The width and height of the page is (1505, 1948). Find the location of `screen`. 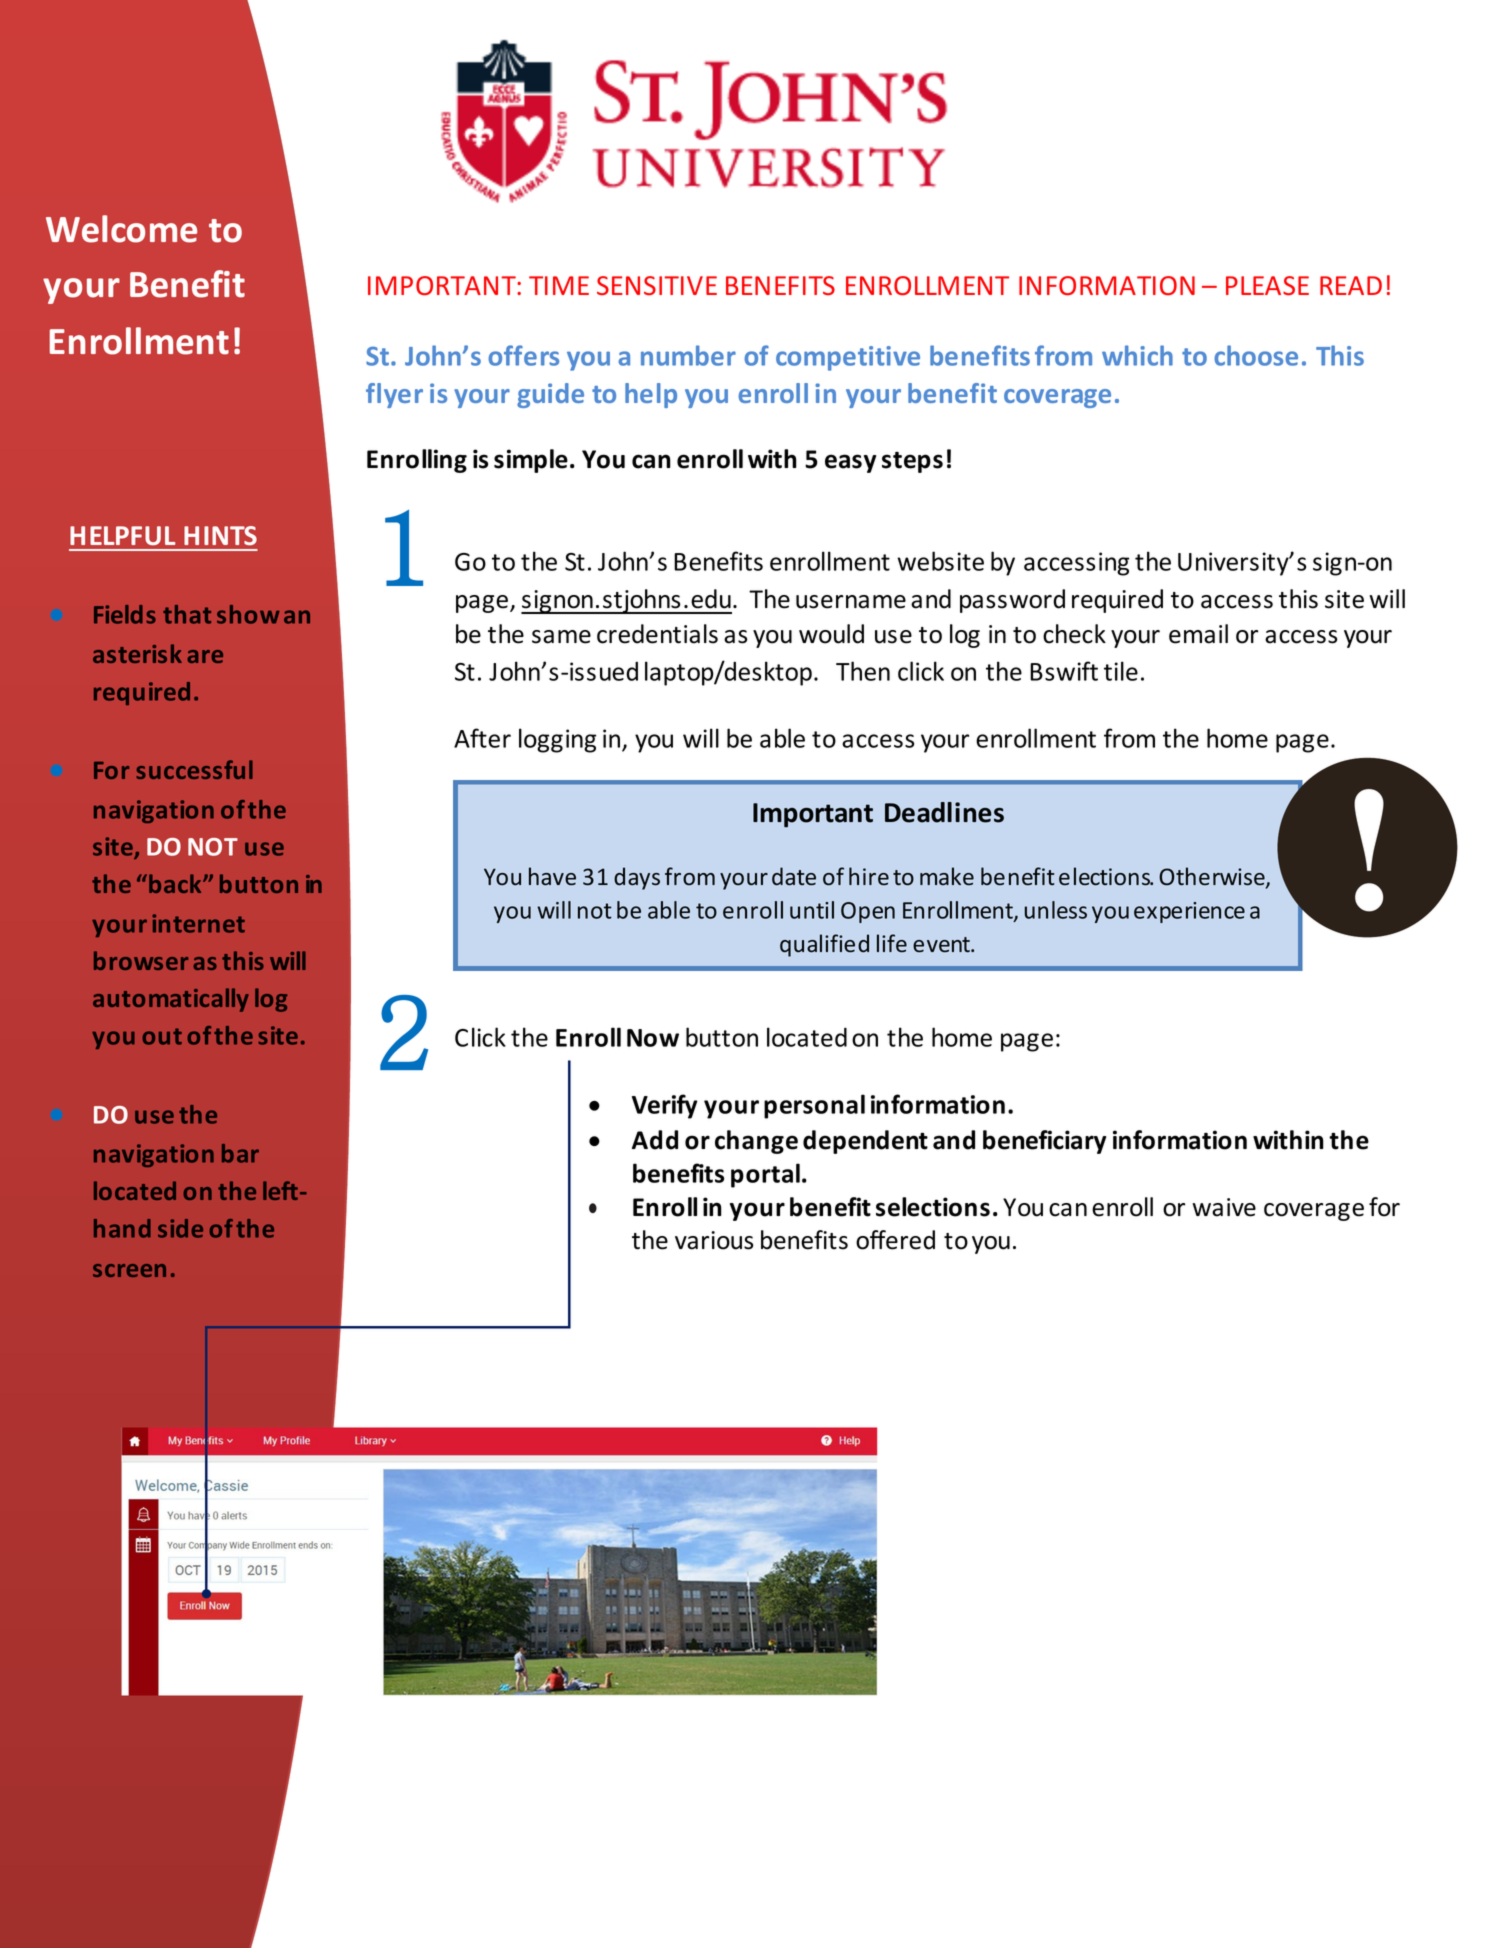

screen is located at coordinates (129, 1270).
